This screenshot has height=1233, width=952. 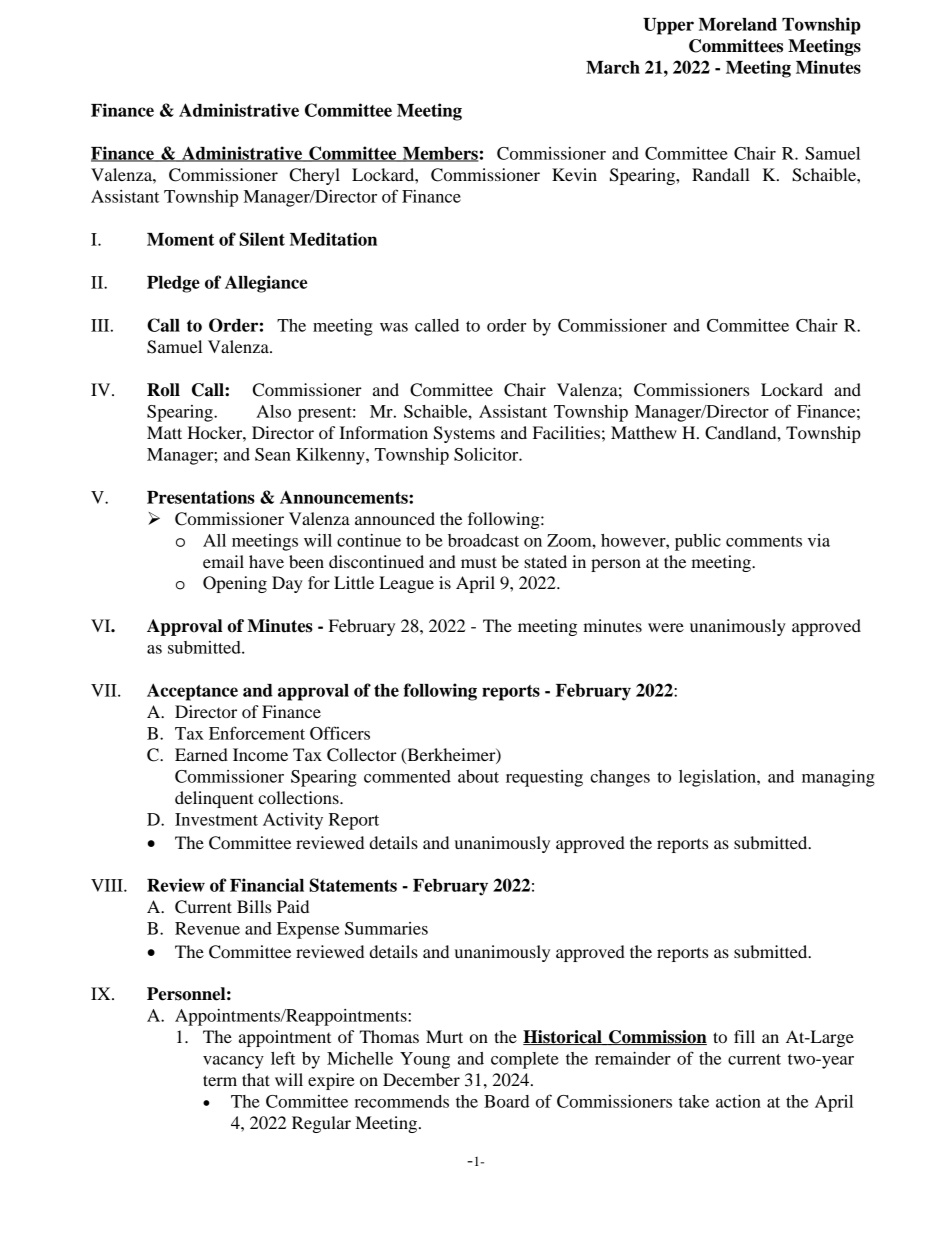 I want to click on Earned, so click(x=201, y=754).
